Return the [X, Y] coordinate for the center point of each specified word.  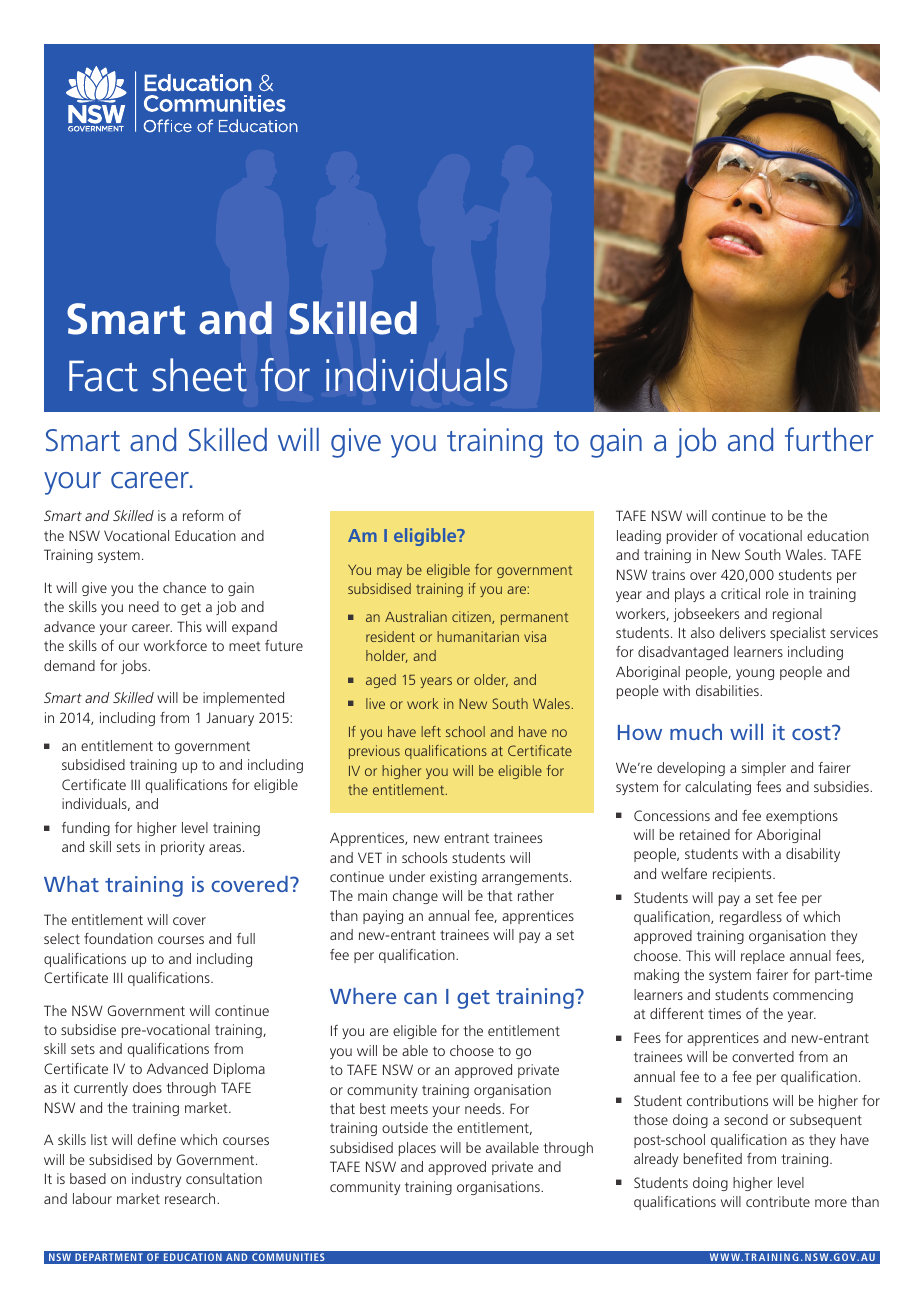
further [829, 439]
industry [156, 1180]
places [417, 1149]
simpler [764, 769]
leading [639, 537]
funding [86, 829]
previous [374, 752]
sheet [199, 375]
